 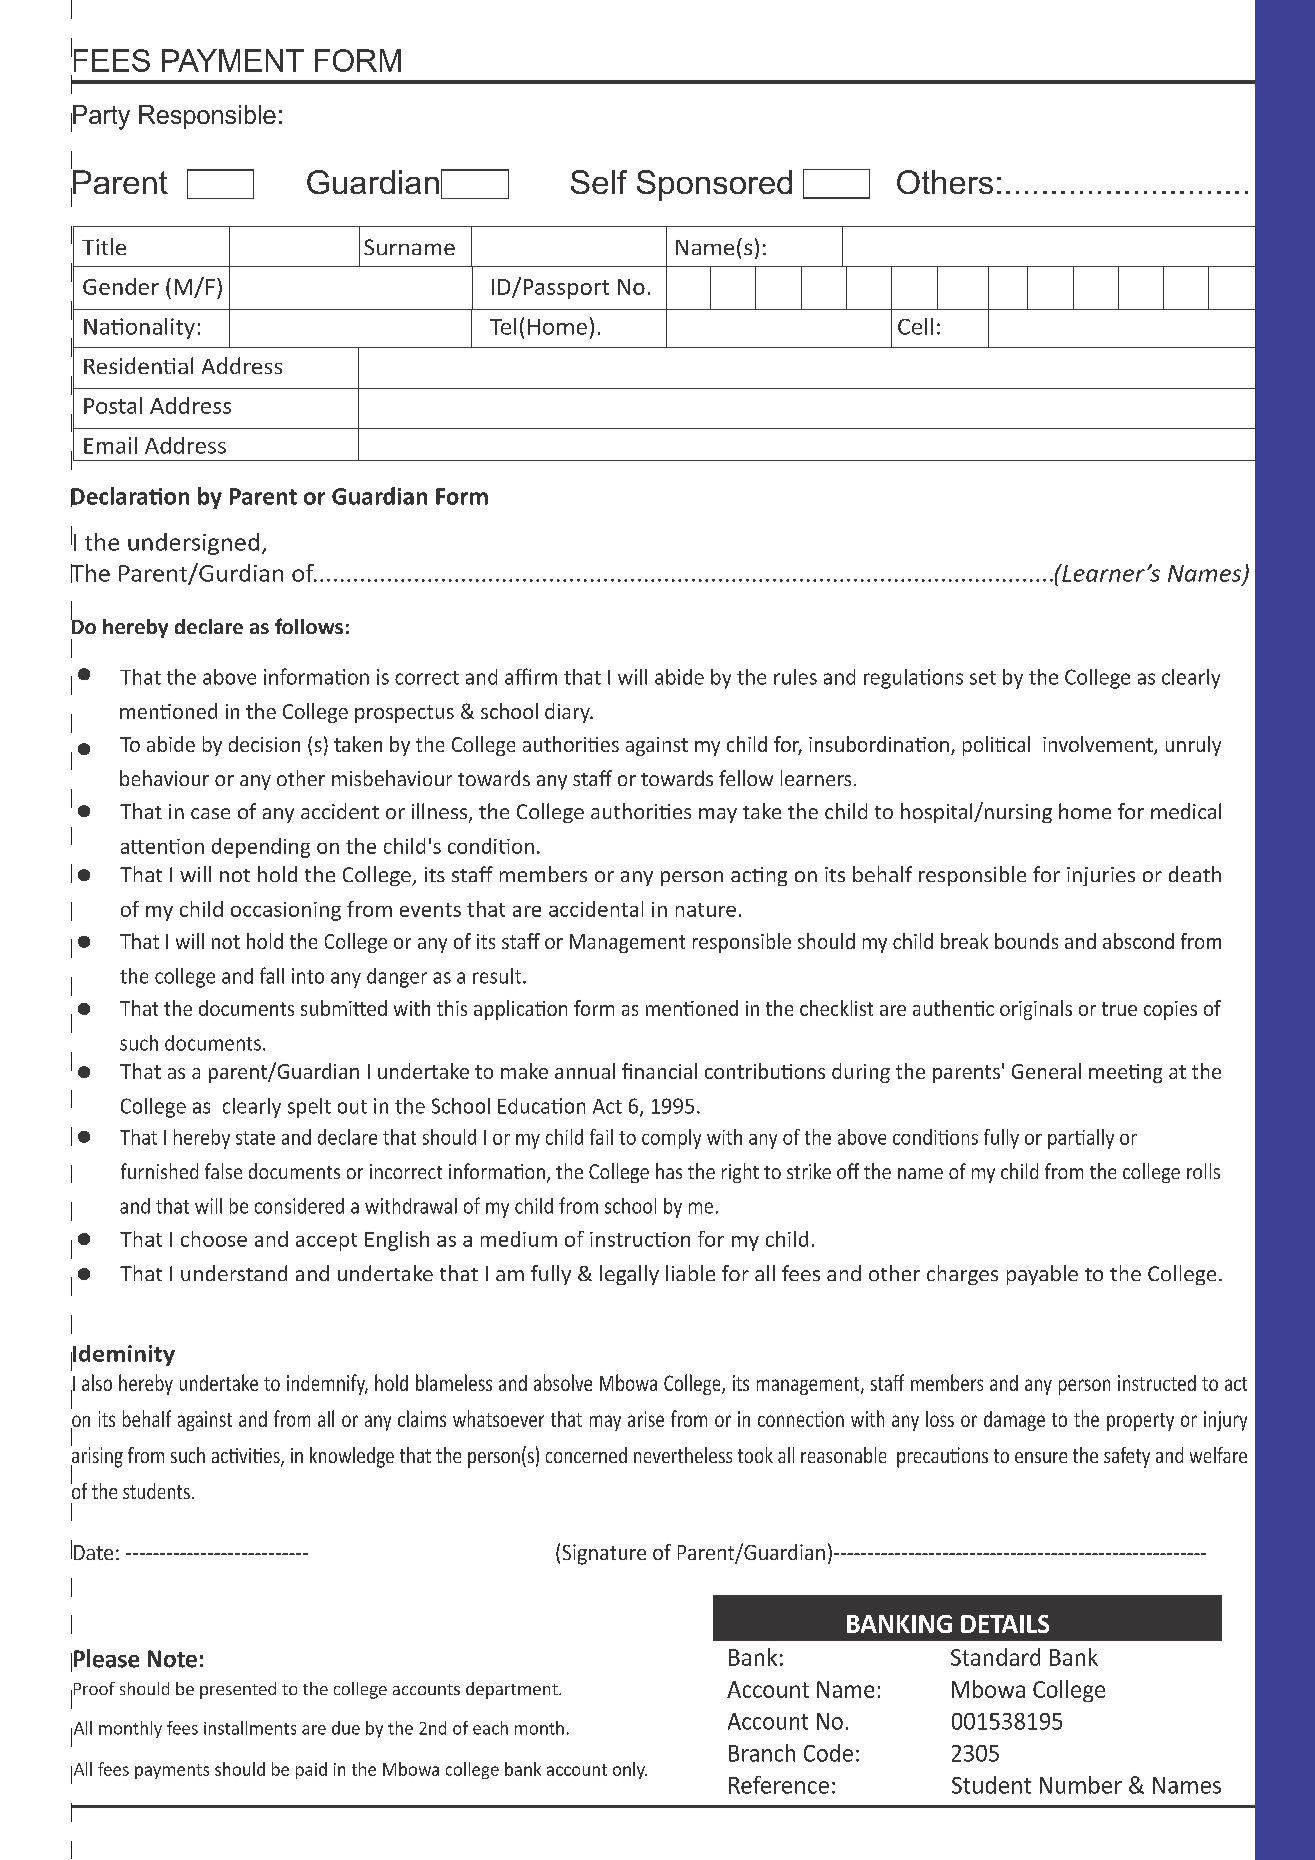 I want to click on Sponsored, so click(x=714, y=185).
